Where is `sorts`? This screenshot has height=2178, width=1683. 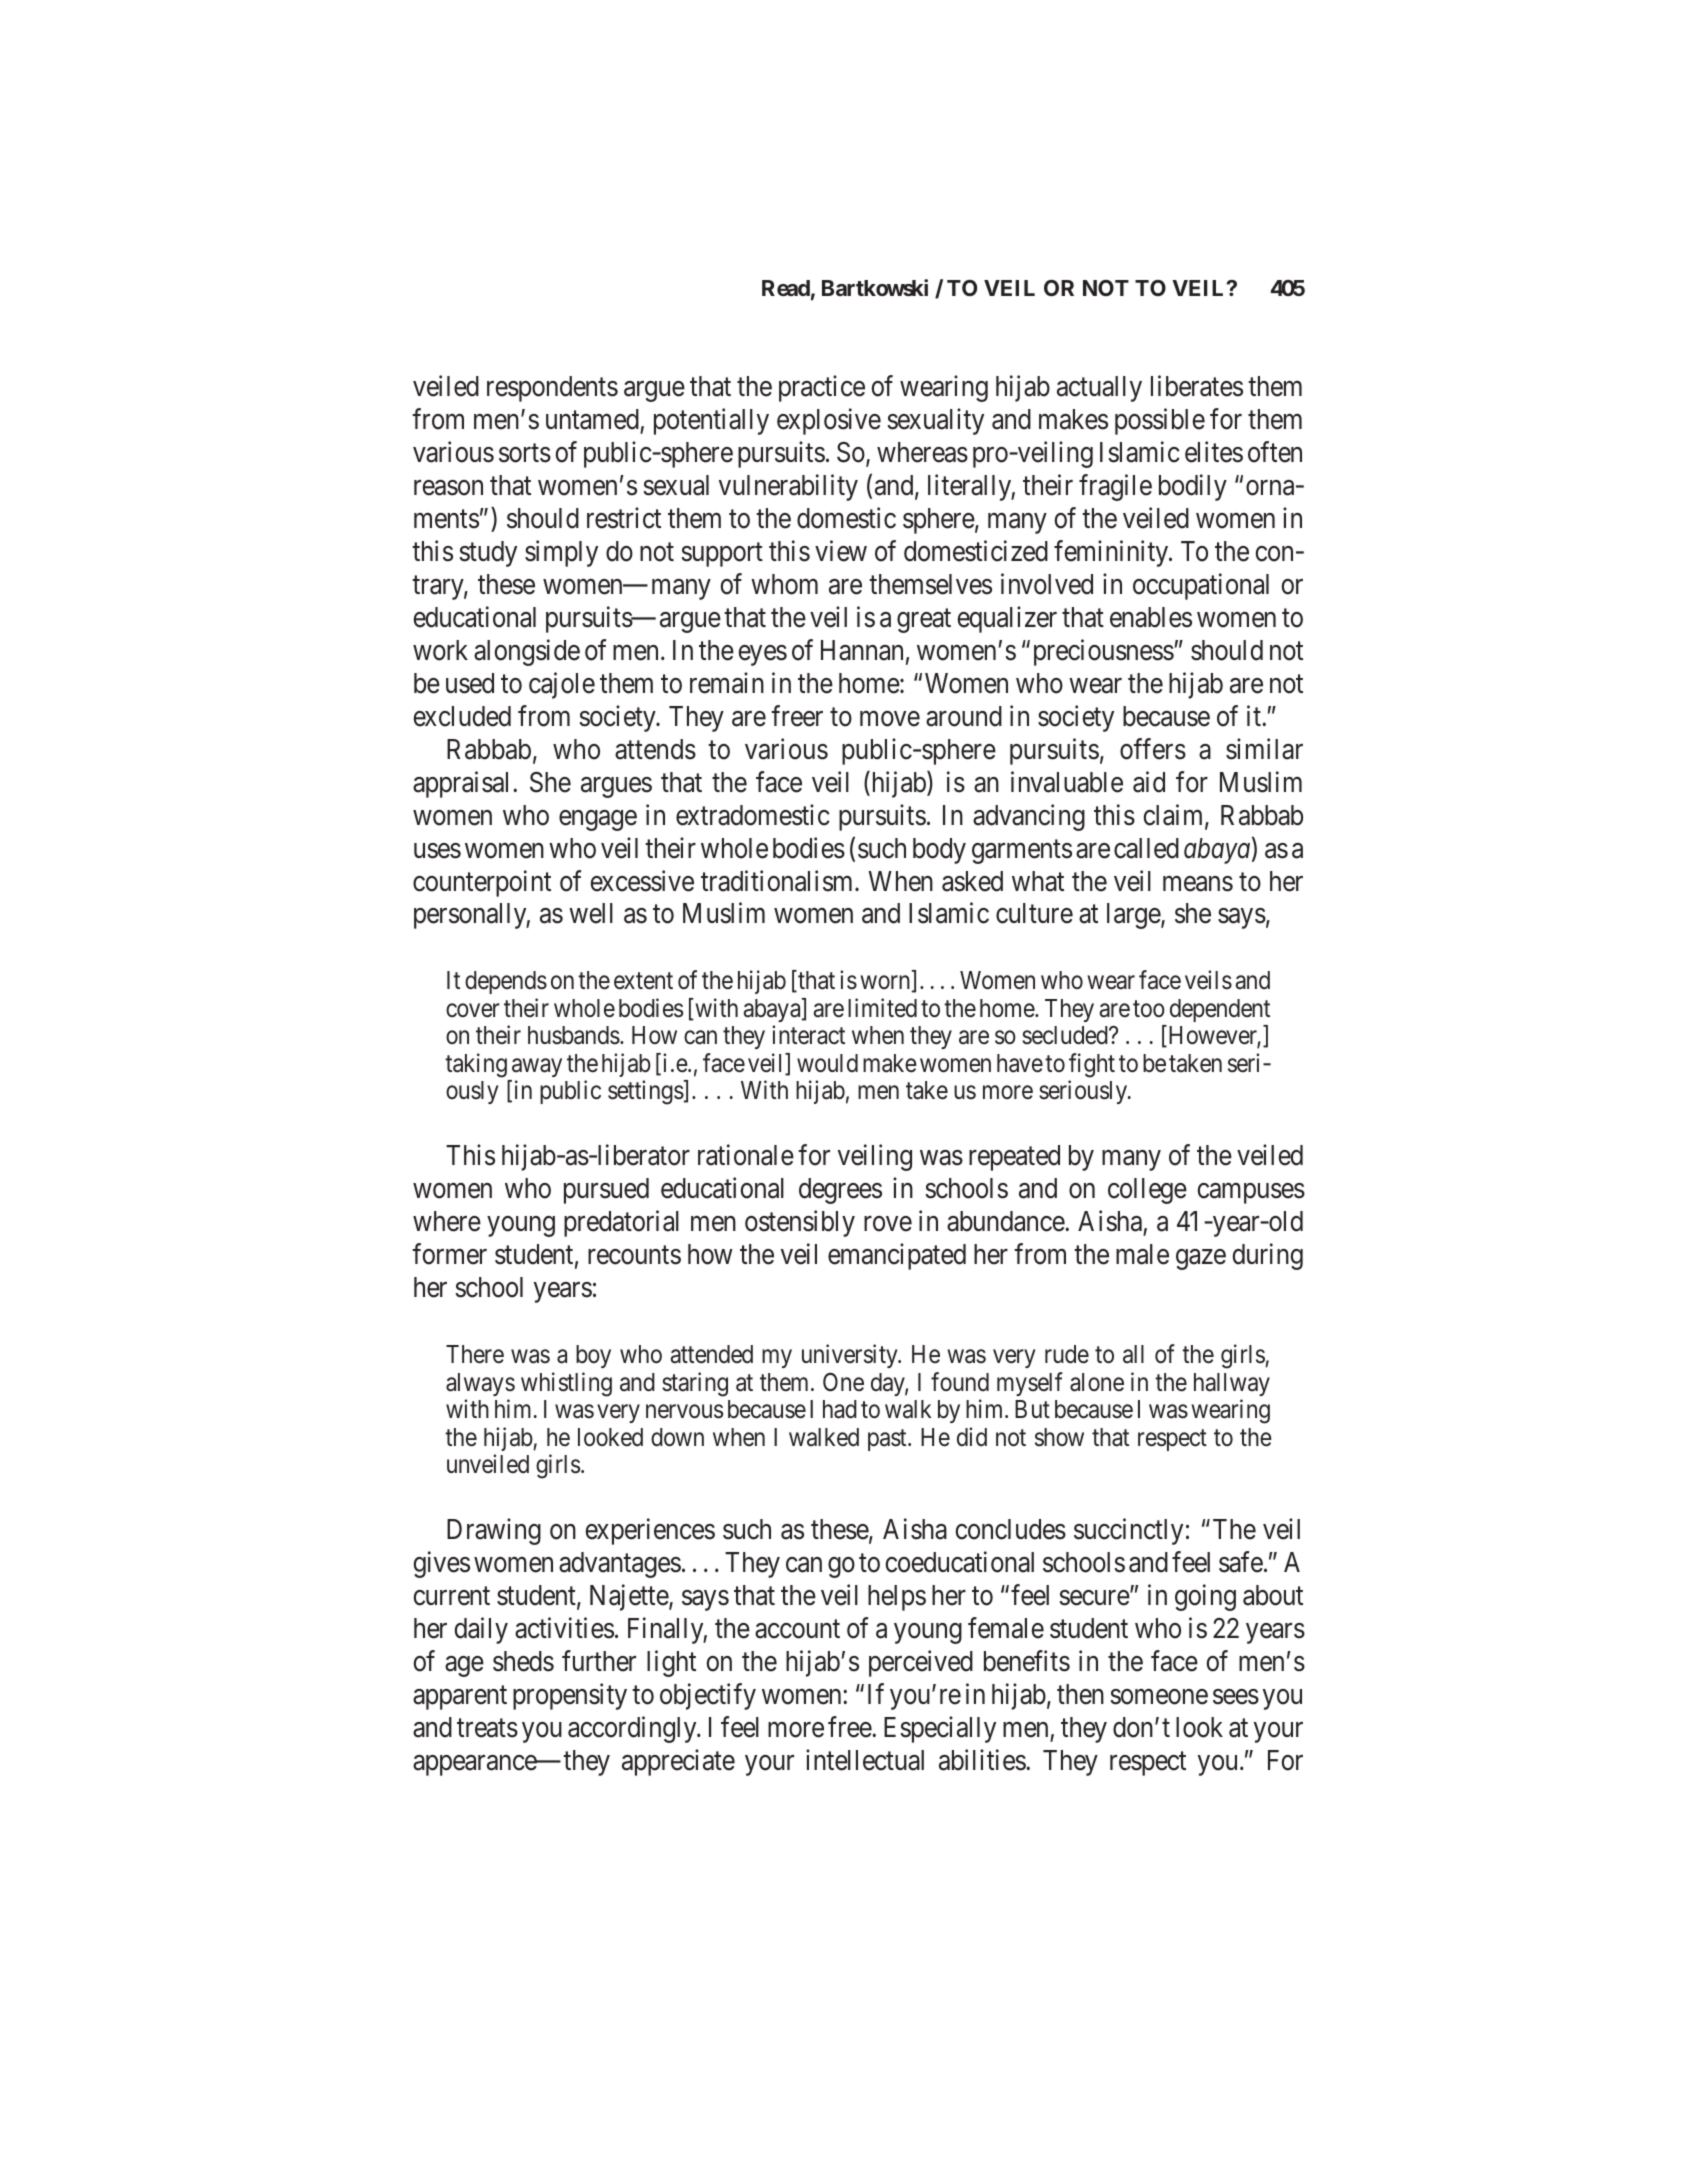
sorts is located at coordinates (525, 453).
